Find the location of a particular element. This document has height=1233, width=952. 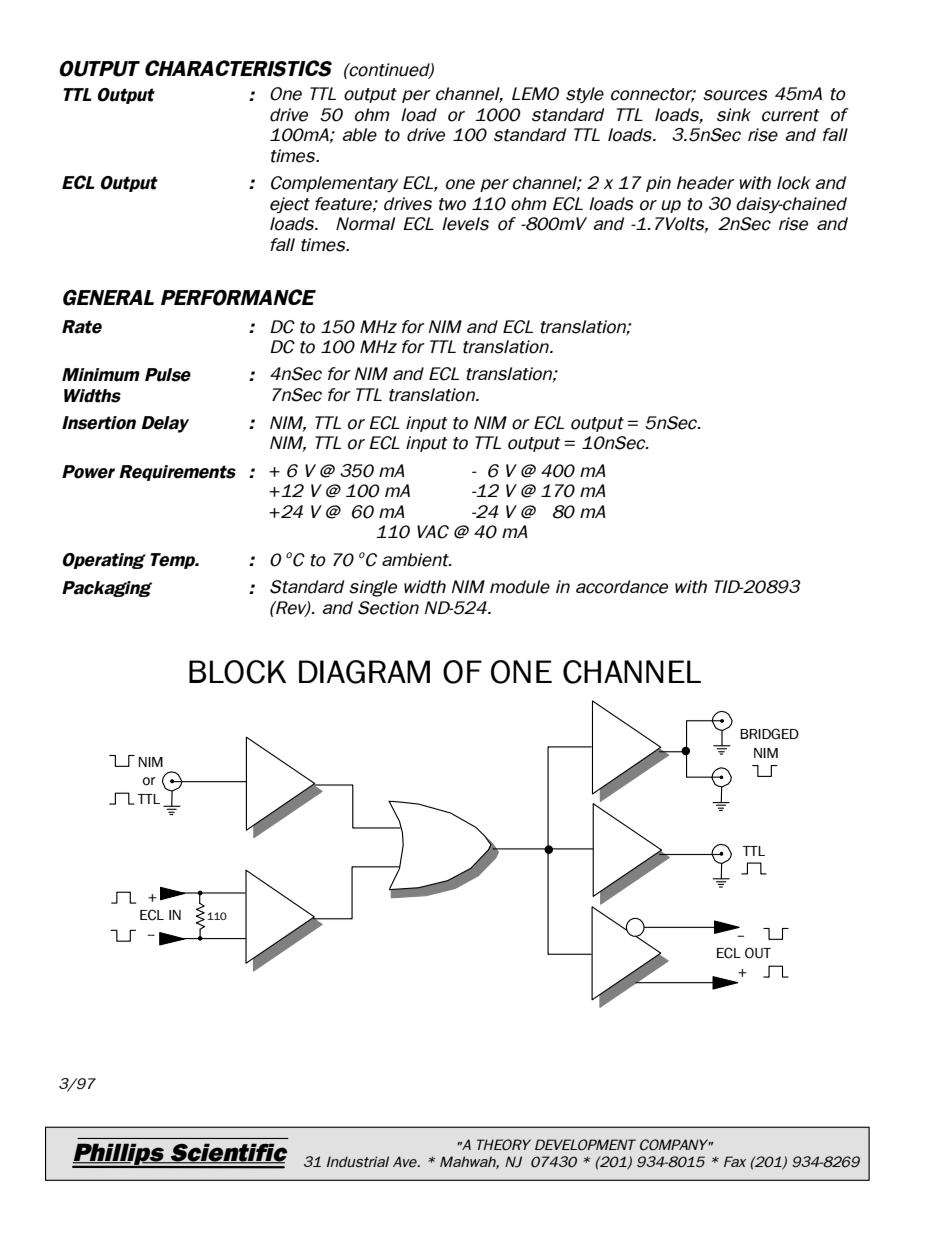

able is located at coordinates (359, 135).
